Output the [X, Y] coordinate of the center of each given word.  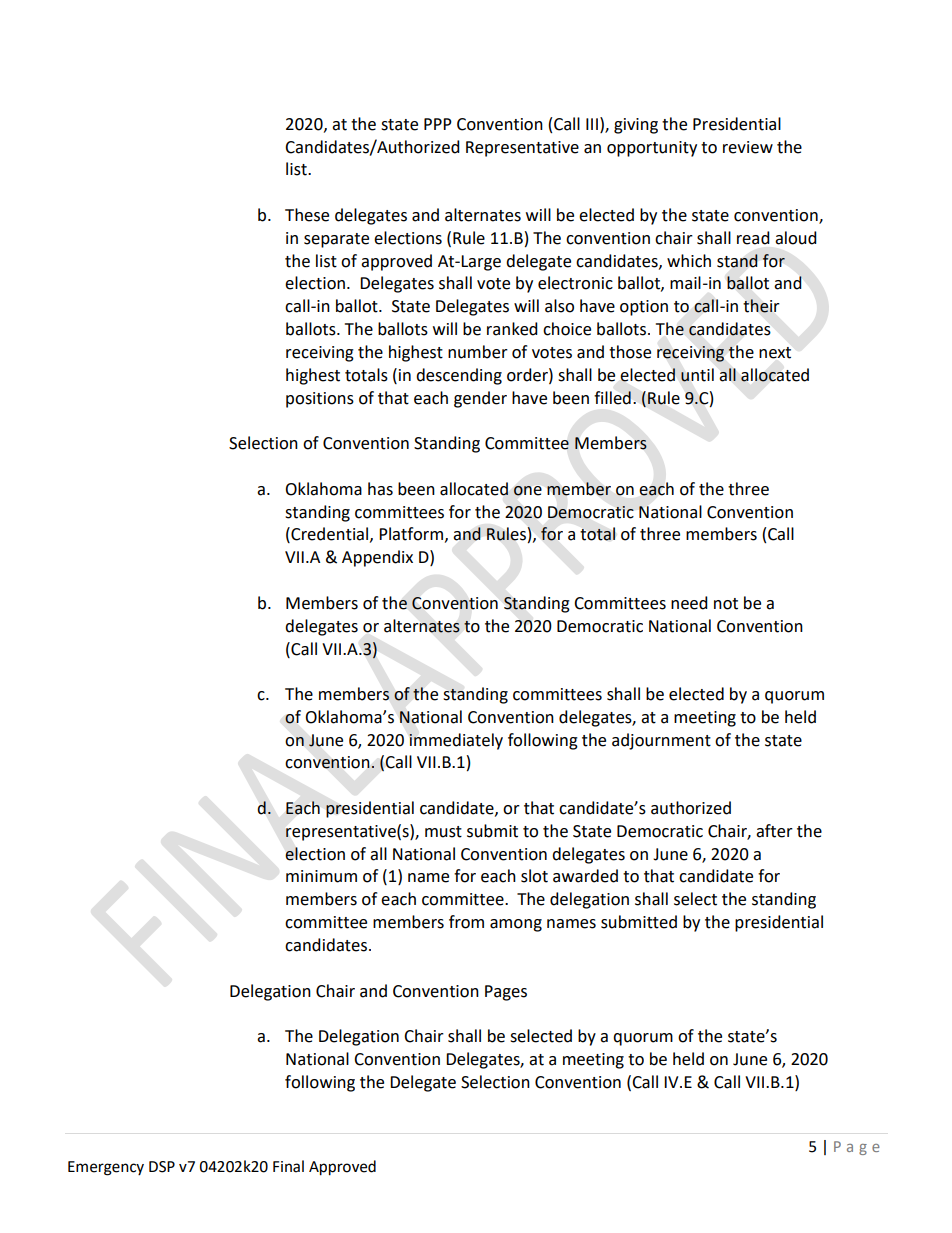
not [726, 604]
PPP [438, 124]
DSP [162, 1167]
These [307, 215]
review [748, 147]
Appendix [377, 558]
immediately [456, 741]
